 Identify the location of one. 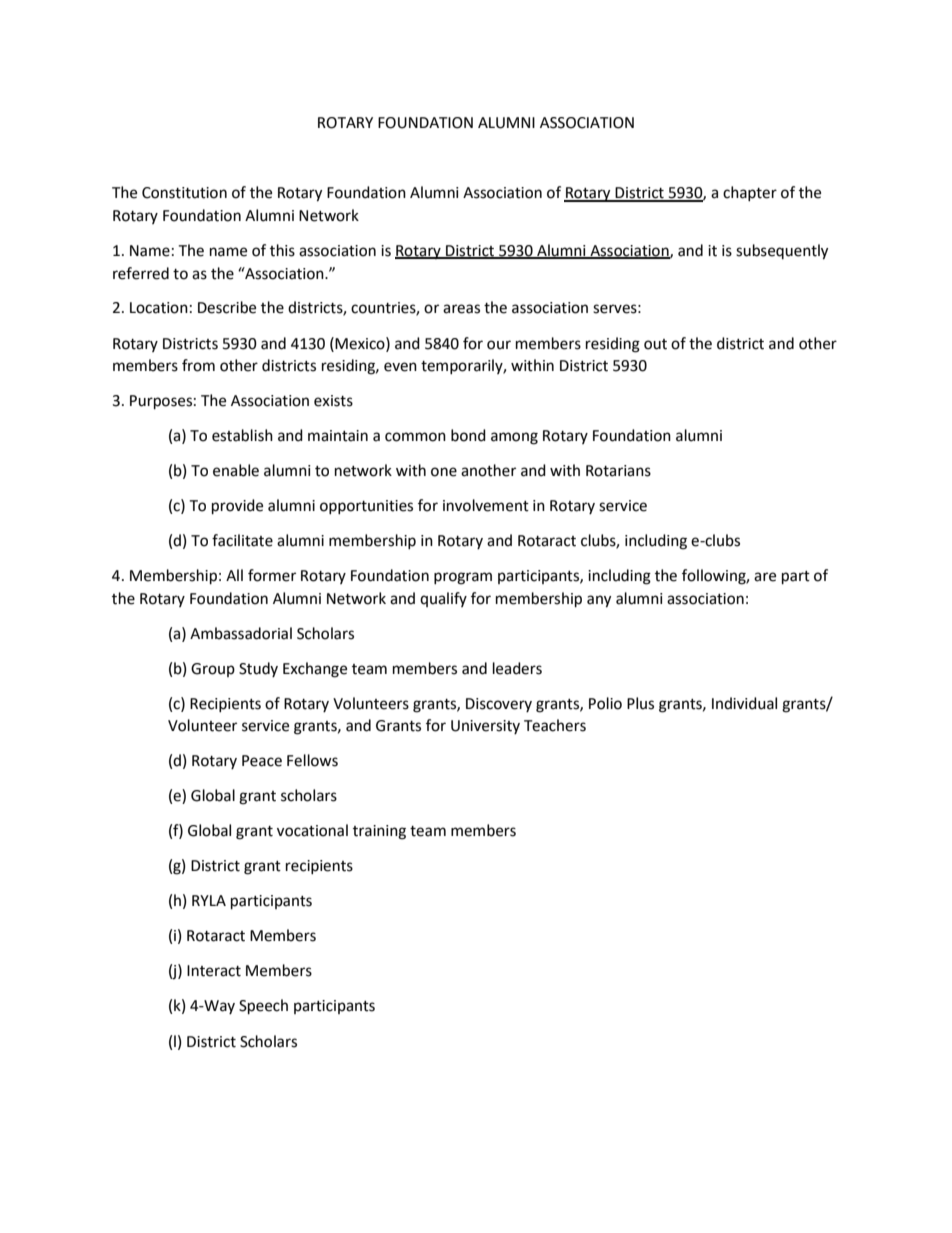
(444, 472).
